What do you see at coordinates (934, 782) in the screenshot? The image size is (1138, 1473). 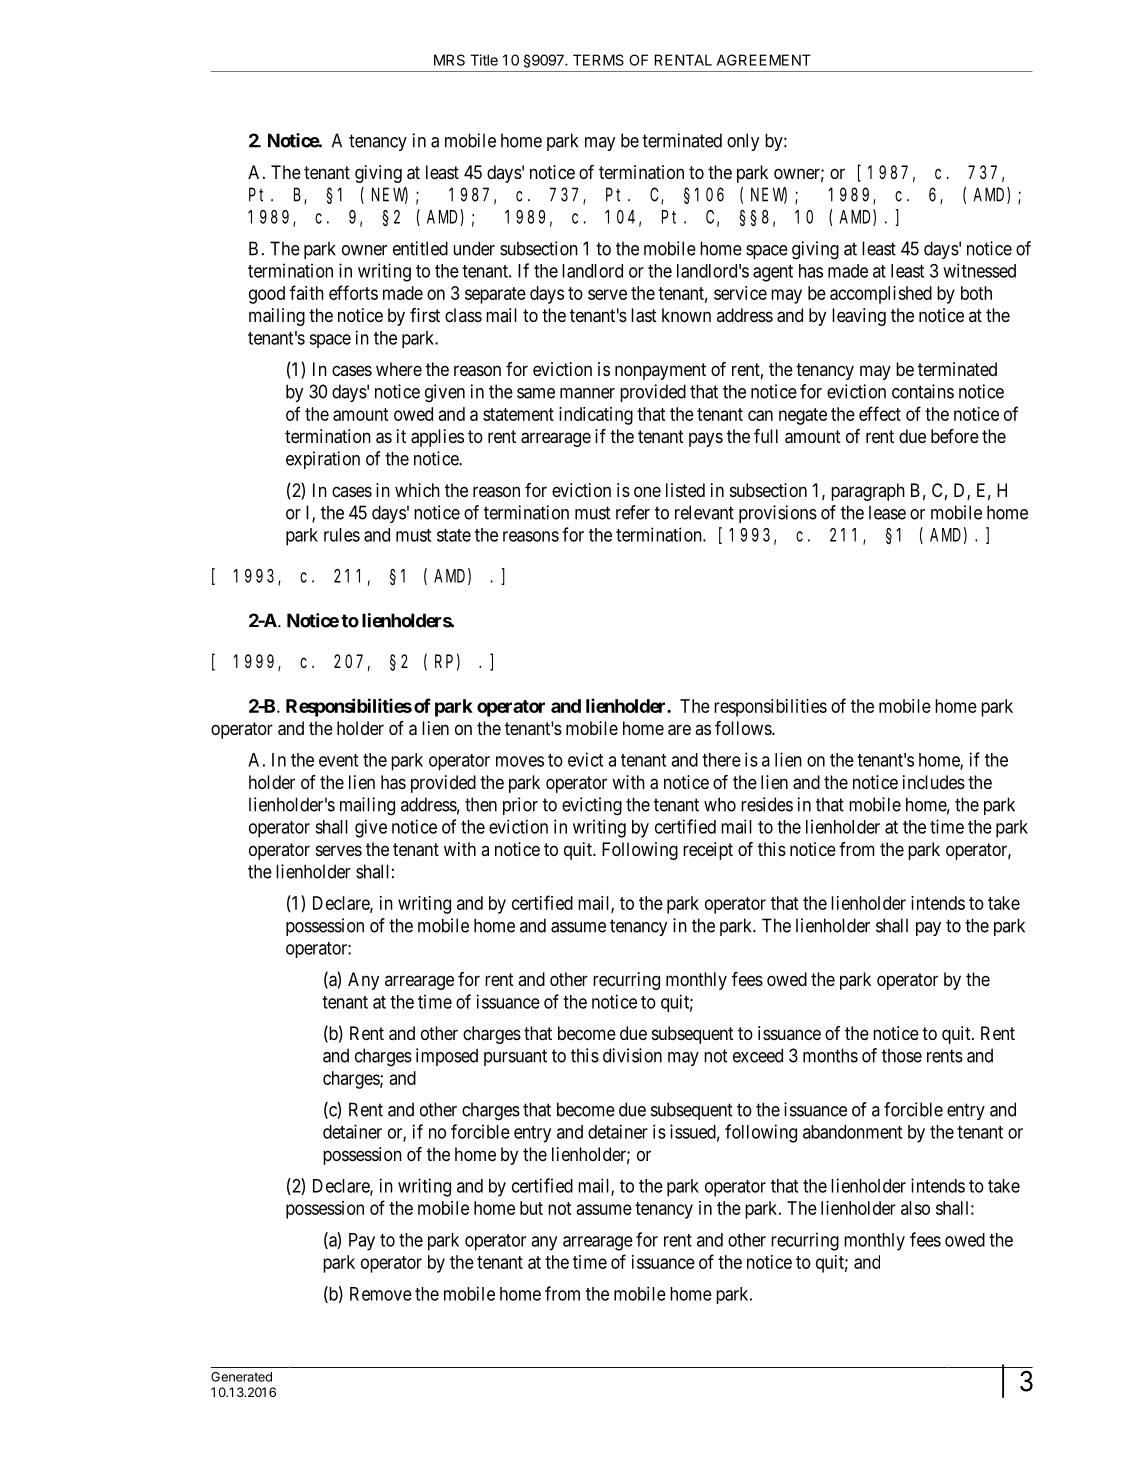 I see `includes` at bounding box center [934, 782].
